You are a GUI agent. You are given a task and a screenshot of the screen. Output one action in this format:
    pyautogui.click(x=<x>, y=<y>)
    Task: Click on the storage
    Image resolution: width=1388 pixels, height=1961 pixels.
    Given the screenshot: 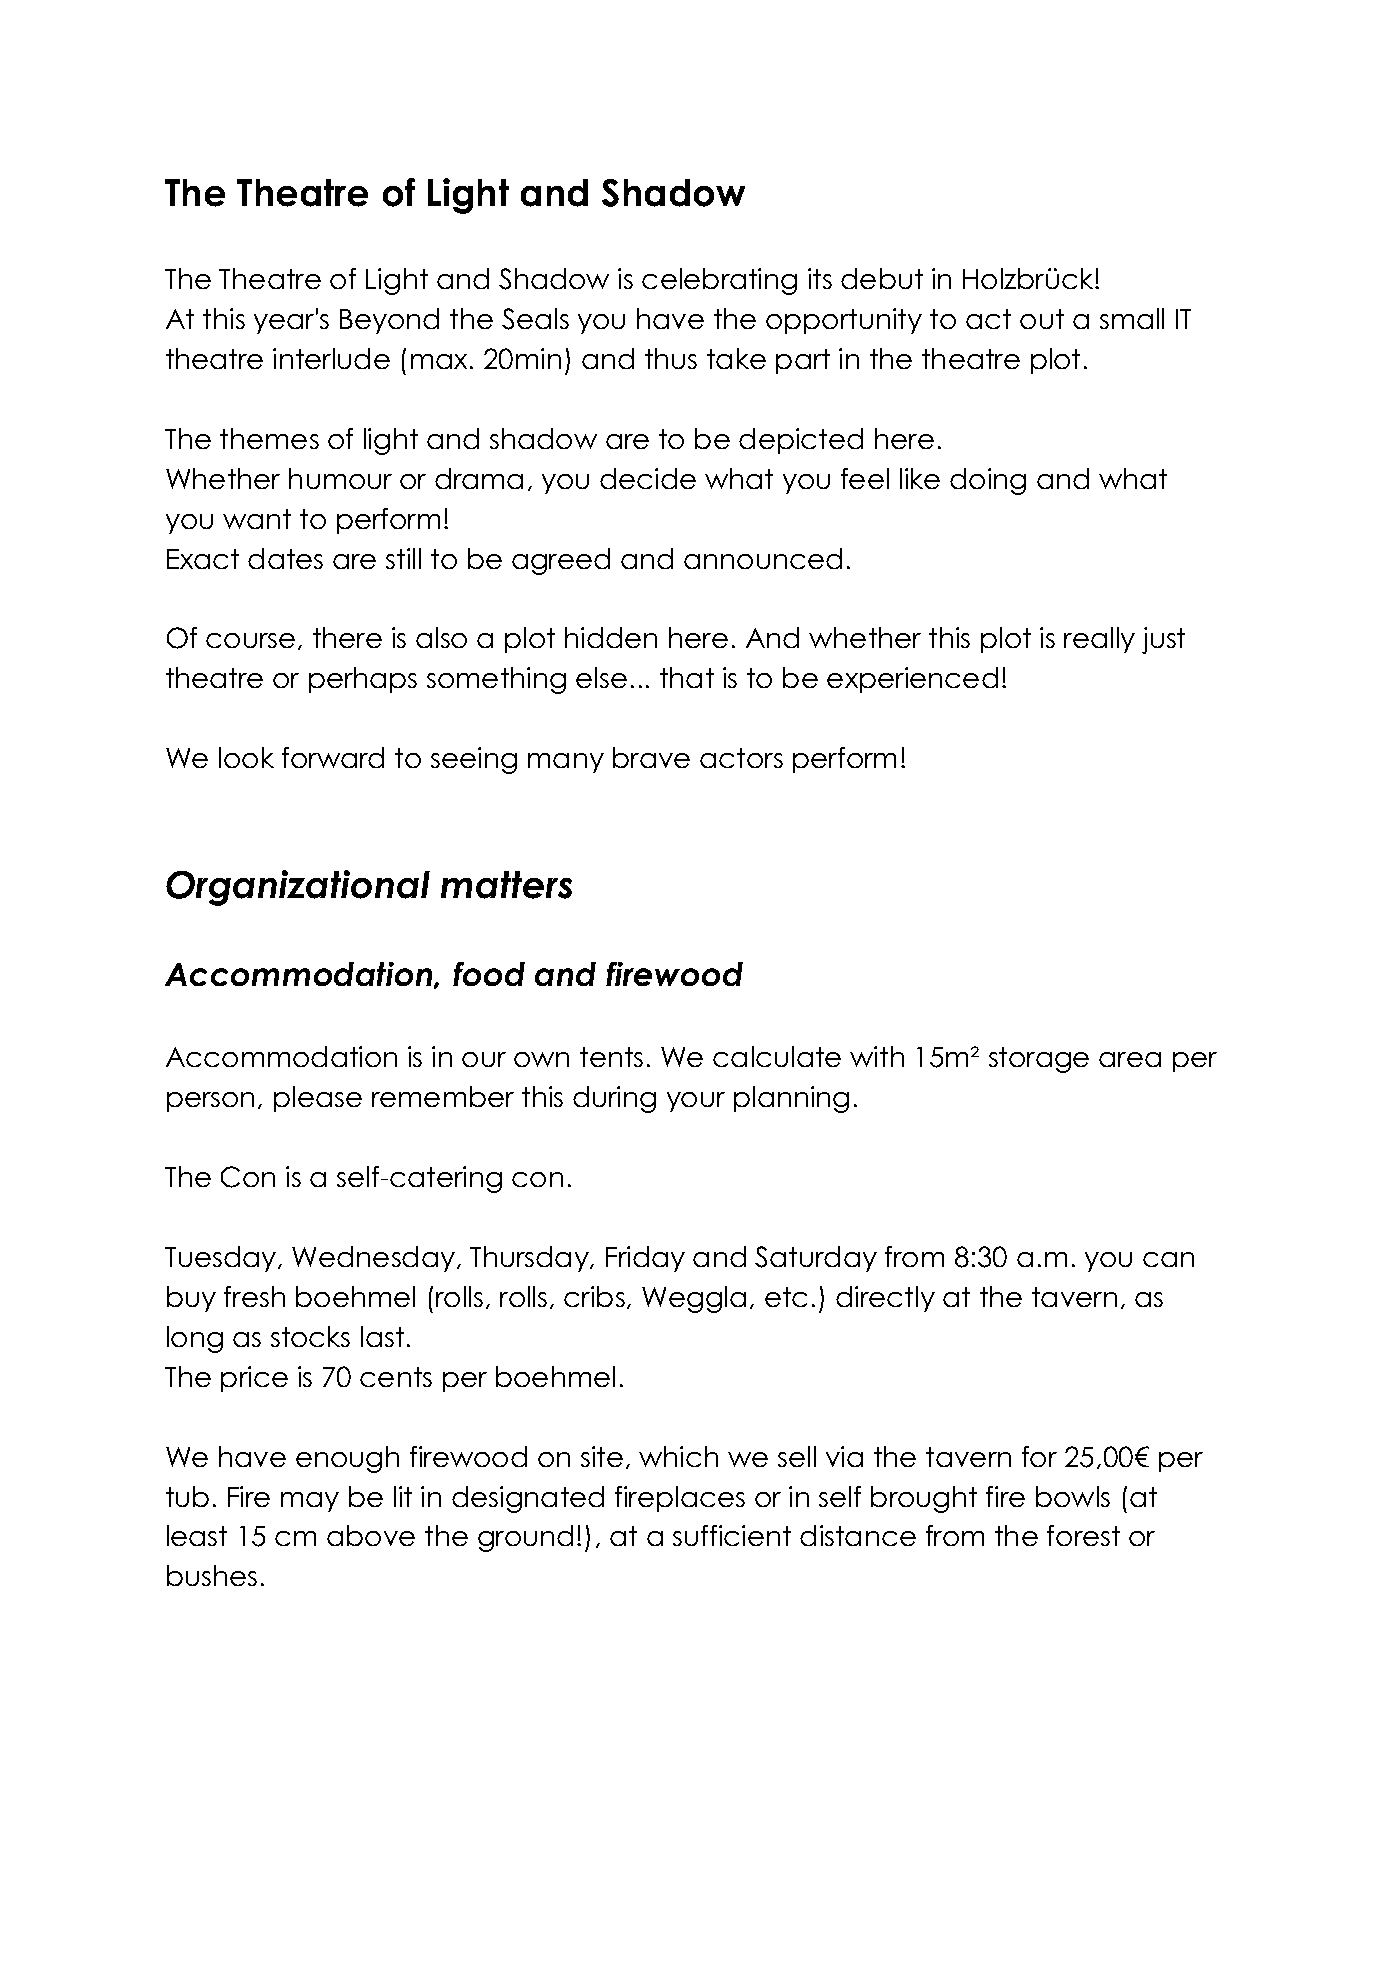 What is the action you would take?
    pyautogui.click(x=1039, y=1060)
